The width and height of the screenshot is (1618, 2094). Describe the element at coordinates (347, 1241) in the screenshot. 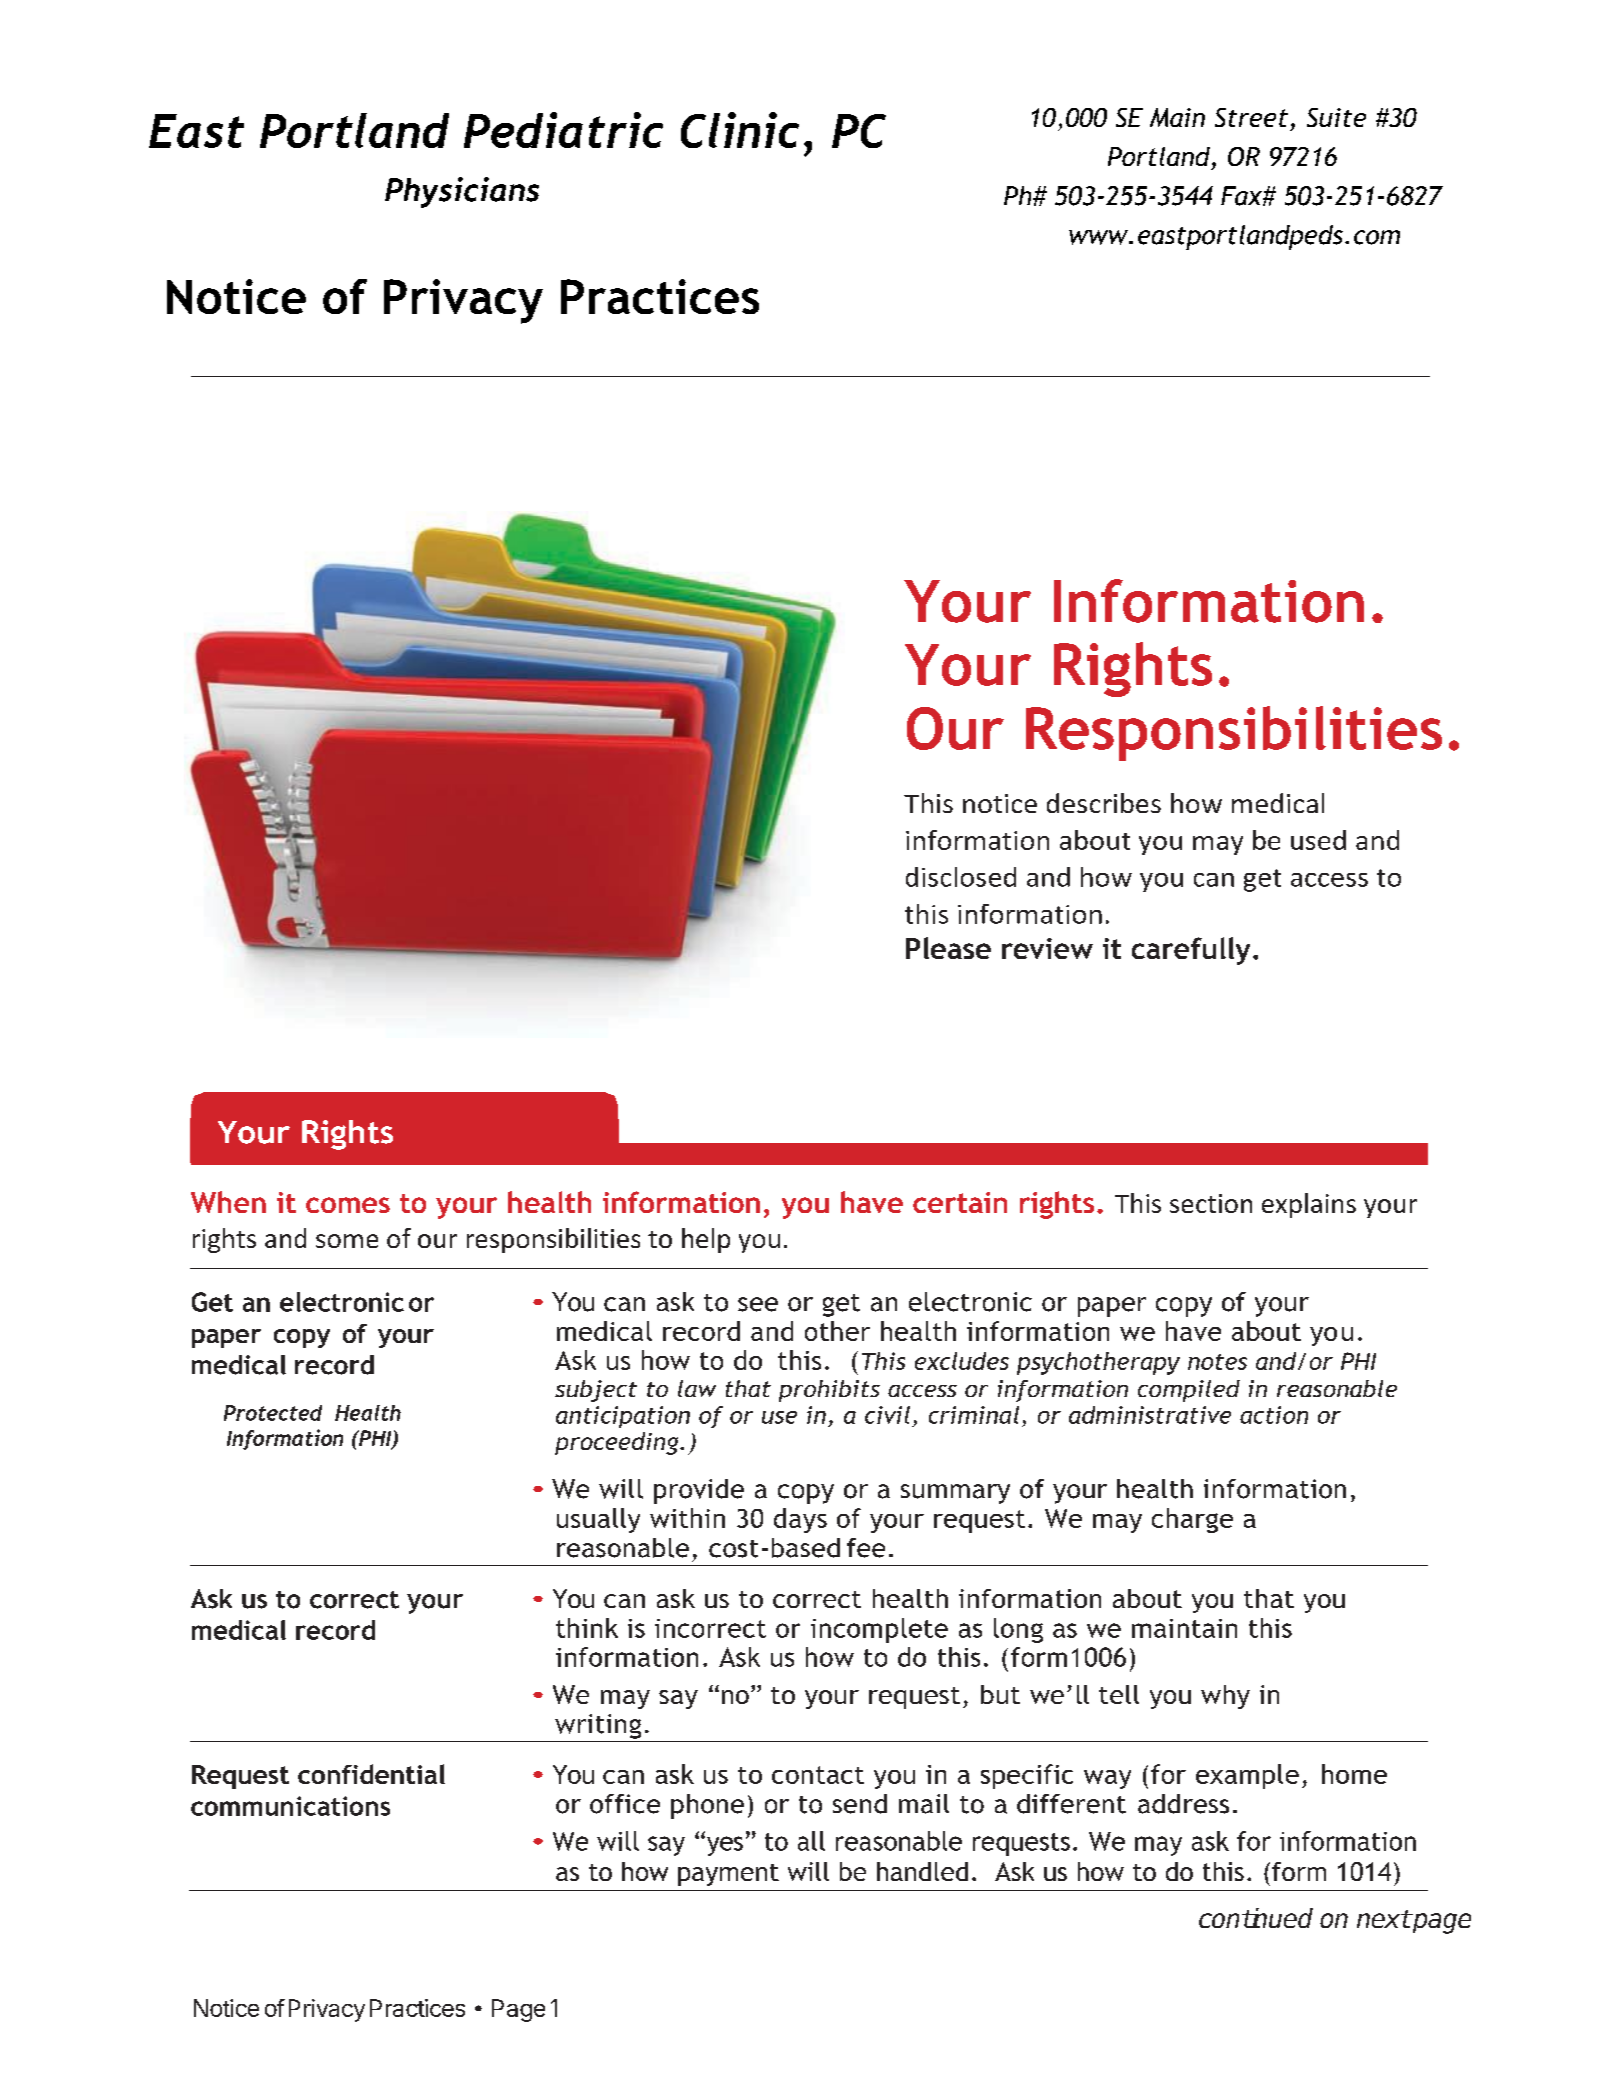

I see `some` at that location.
